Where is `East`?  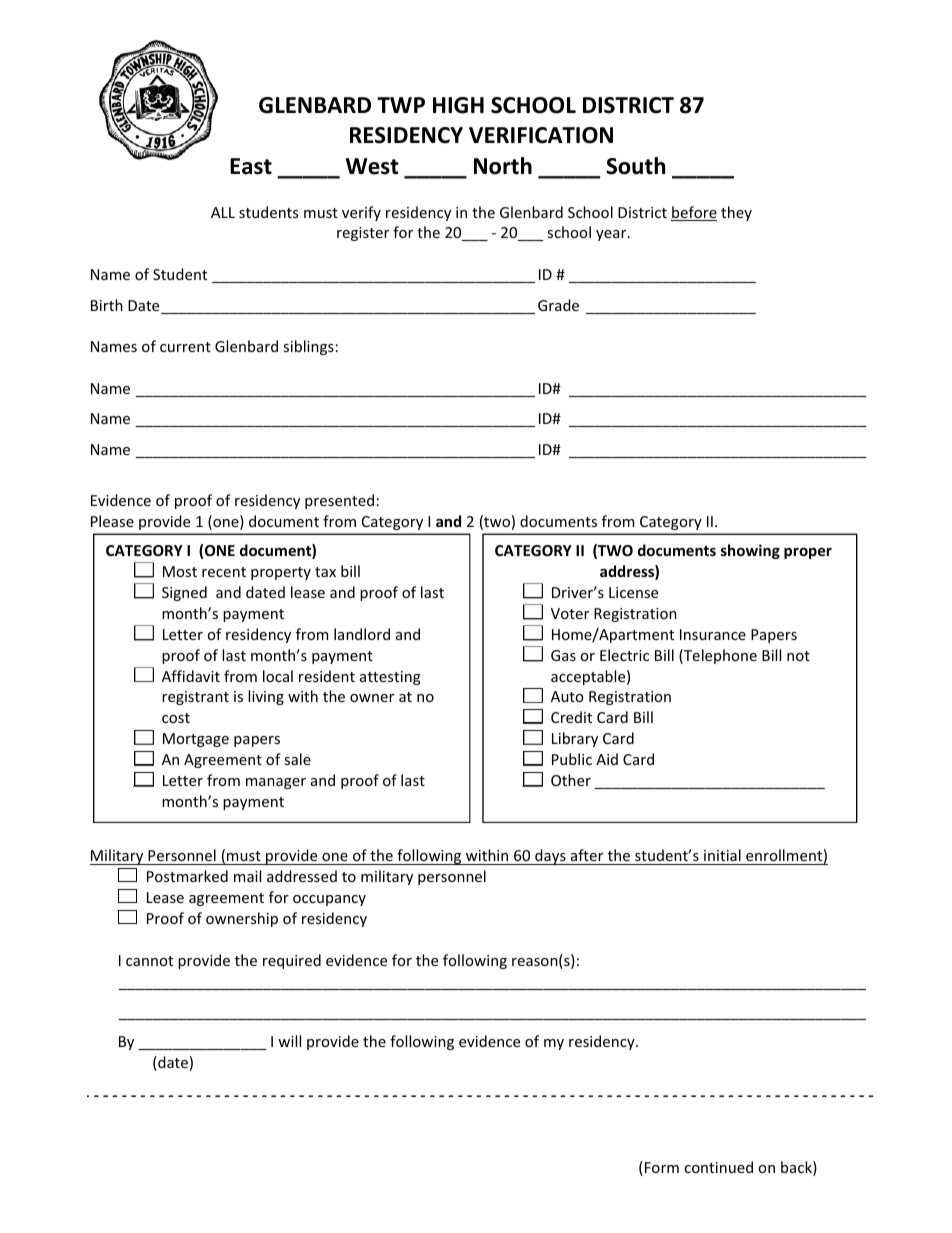 East is located at coordinates (251, 166).
